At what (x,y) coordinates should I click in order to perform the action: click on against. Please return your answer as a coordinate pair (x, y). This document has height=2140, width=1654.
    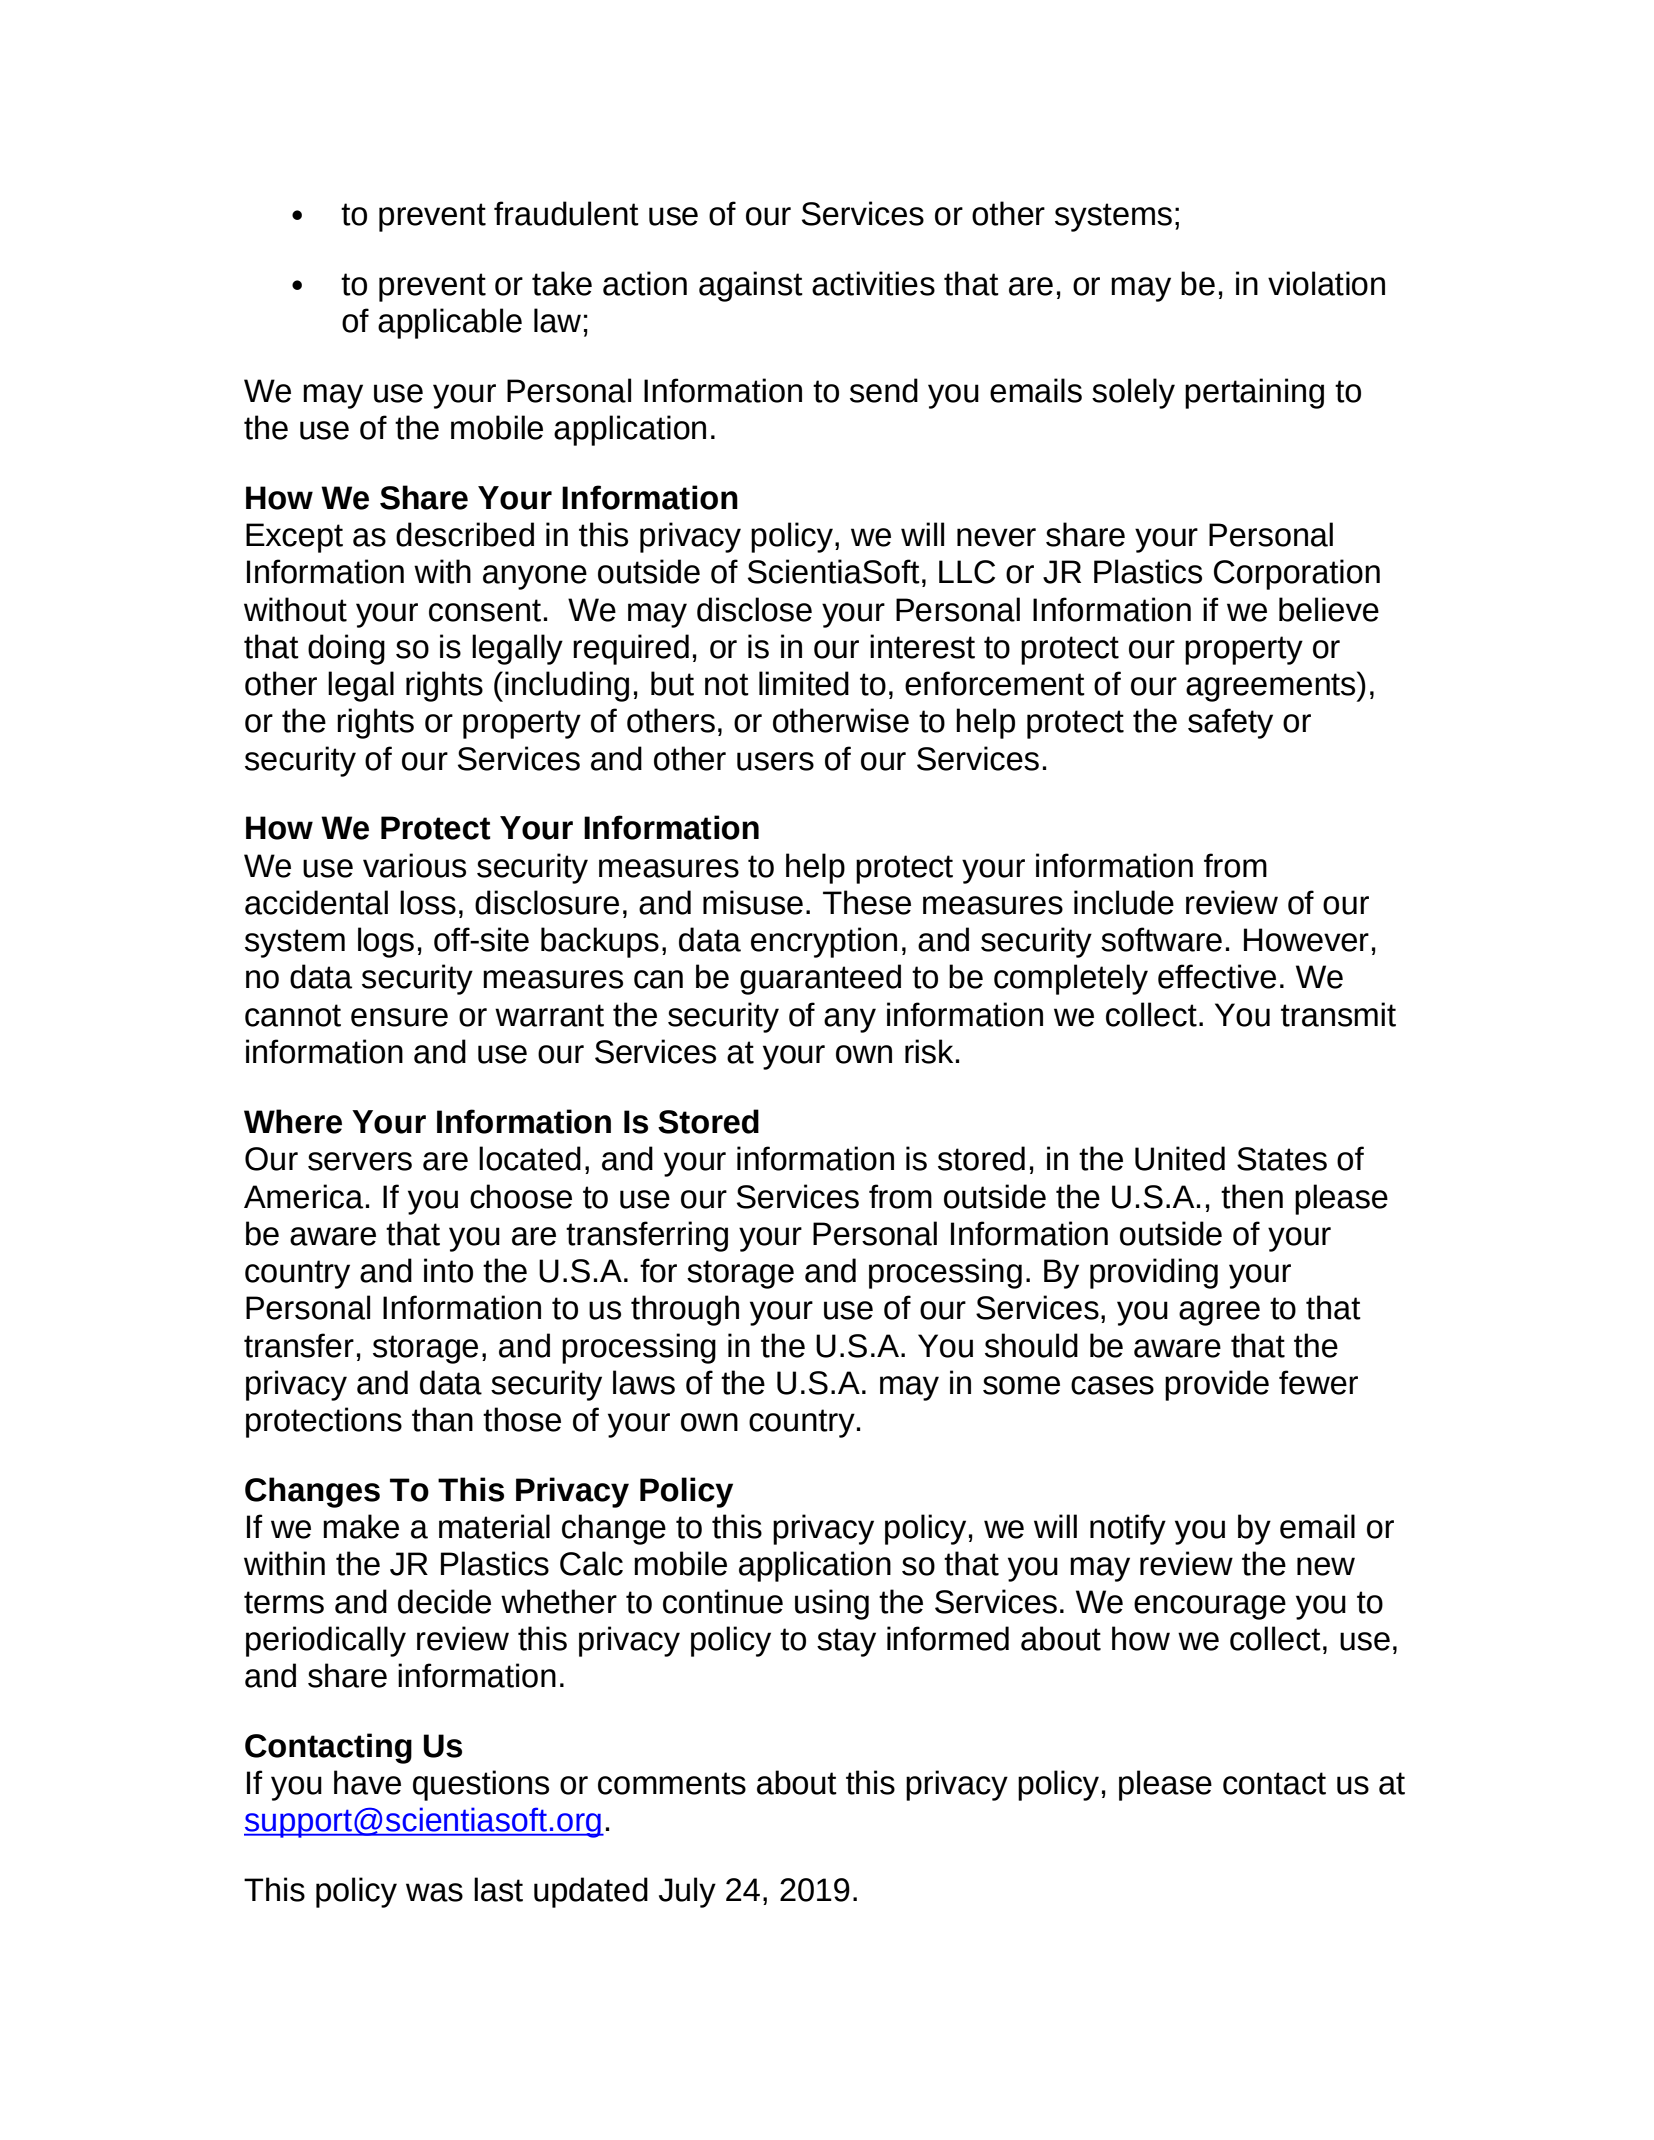
    Looking at the image, I should click on (751, 286).
